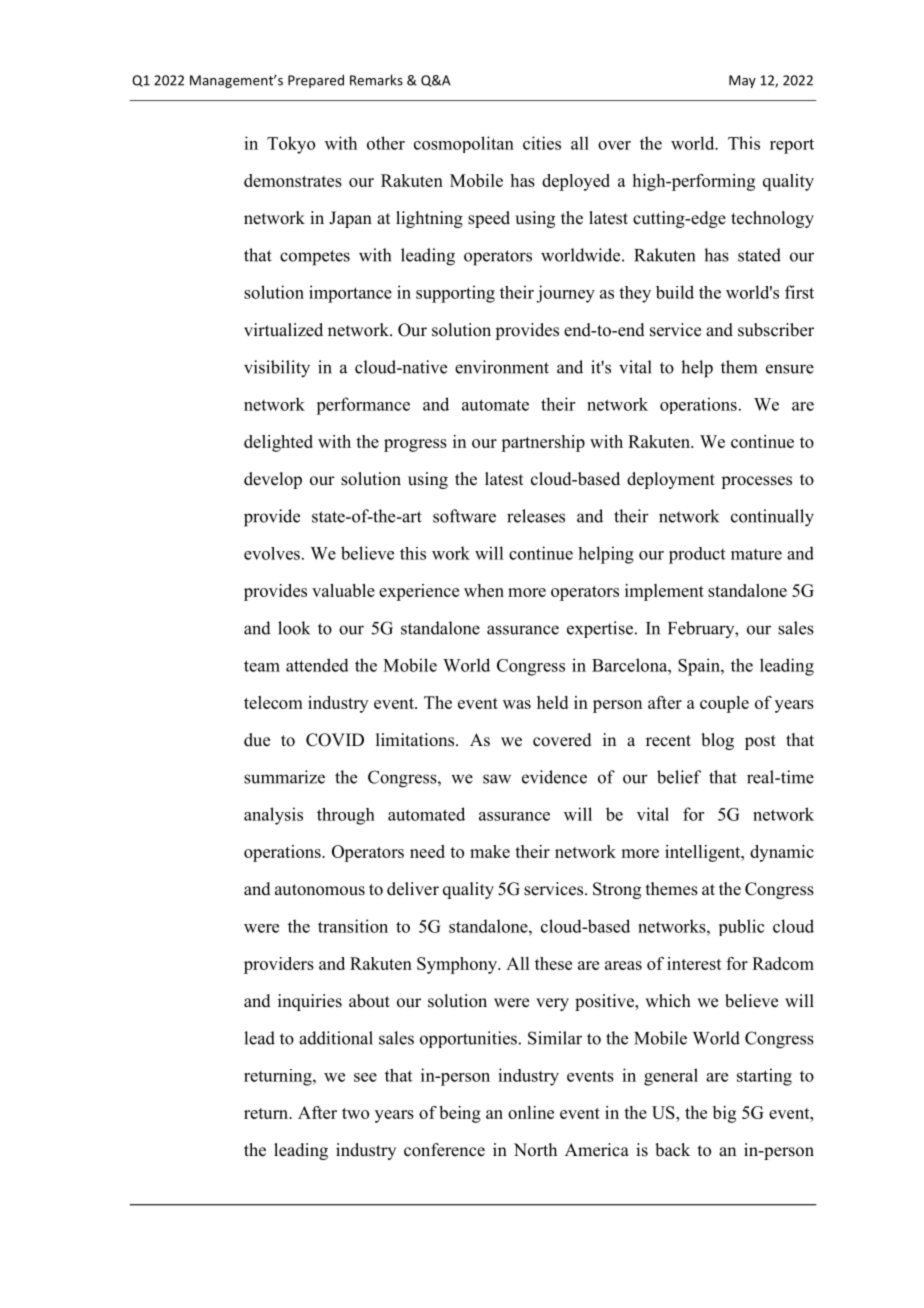 The width and height of the screenshot is (924, 1308). I want to click on when, so click(484, 590).
